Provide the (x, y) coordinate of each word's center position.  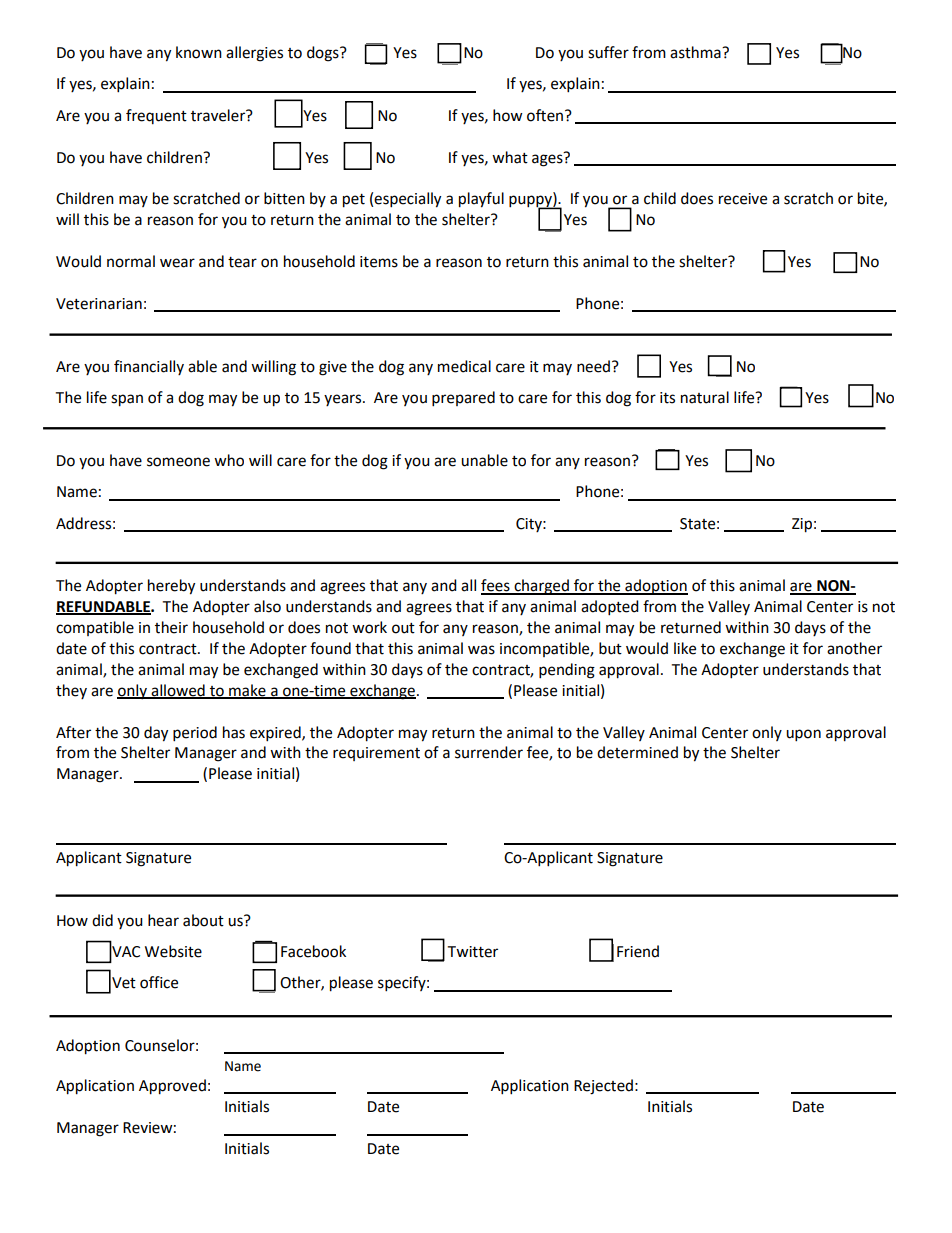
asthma (696, 52)
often (546, 115)
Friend (638, 951)
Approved (172, 1087)
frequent (156, 116)
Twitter (472, 952)
